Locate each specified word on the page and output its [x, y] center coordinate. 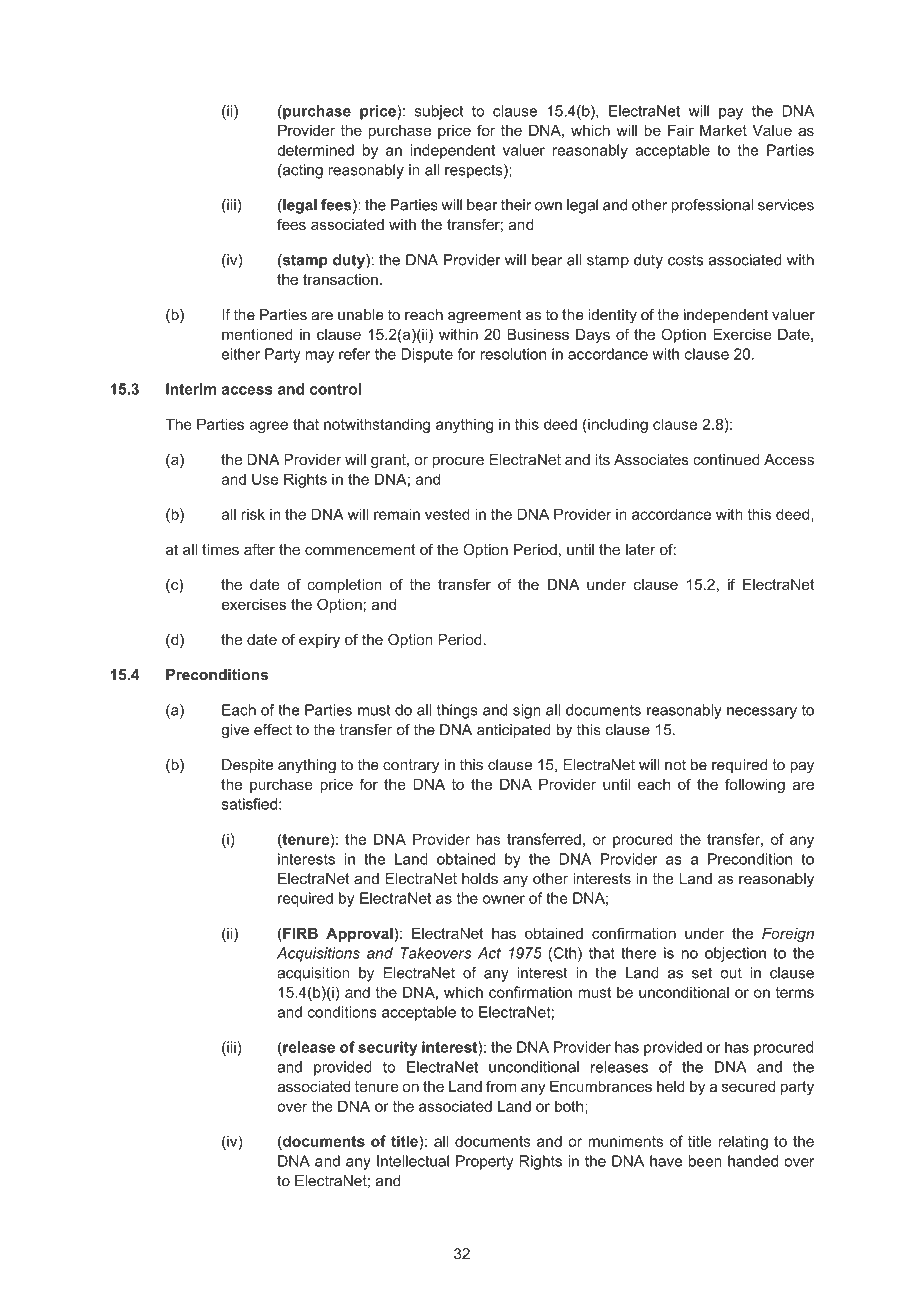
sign [527, 711]
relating [743, 1142]
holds [480, 878]
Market [723, 130]
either [241, 354]
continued [726, 459]
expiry [319, 641]
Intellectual [413, 1161]
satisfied [249, 804]
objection [735, 954]
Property [485, 1162]
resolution [513, 354]
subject [439, 112]
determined [315, 150]
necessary [762, 713]
